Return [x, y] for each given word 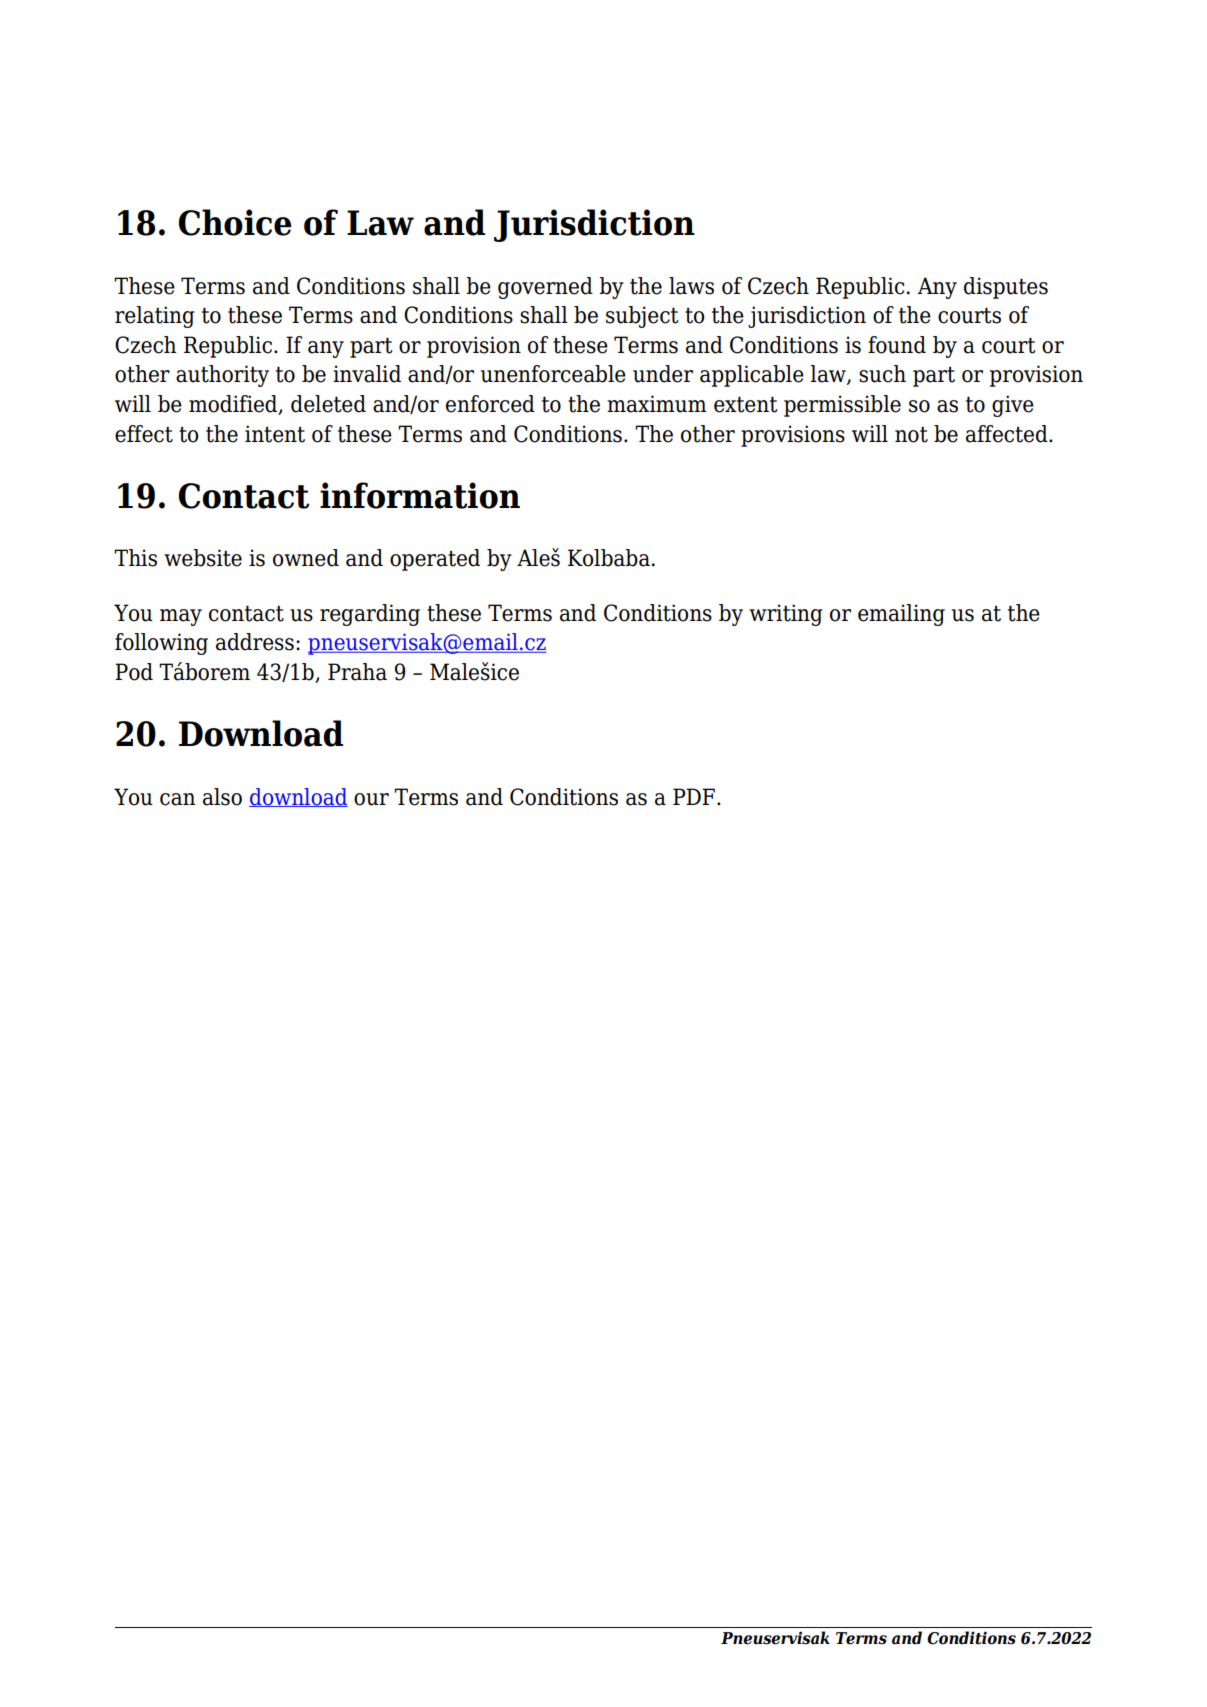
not [911, 435]
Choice [235, 222]
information [420, 495]
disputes [1006, 288]
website [203, 558]
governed [545, 288]
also [222, 797]
